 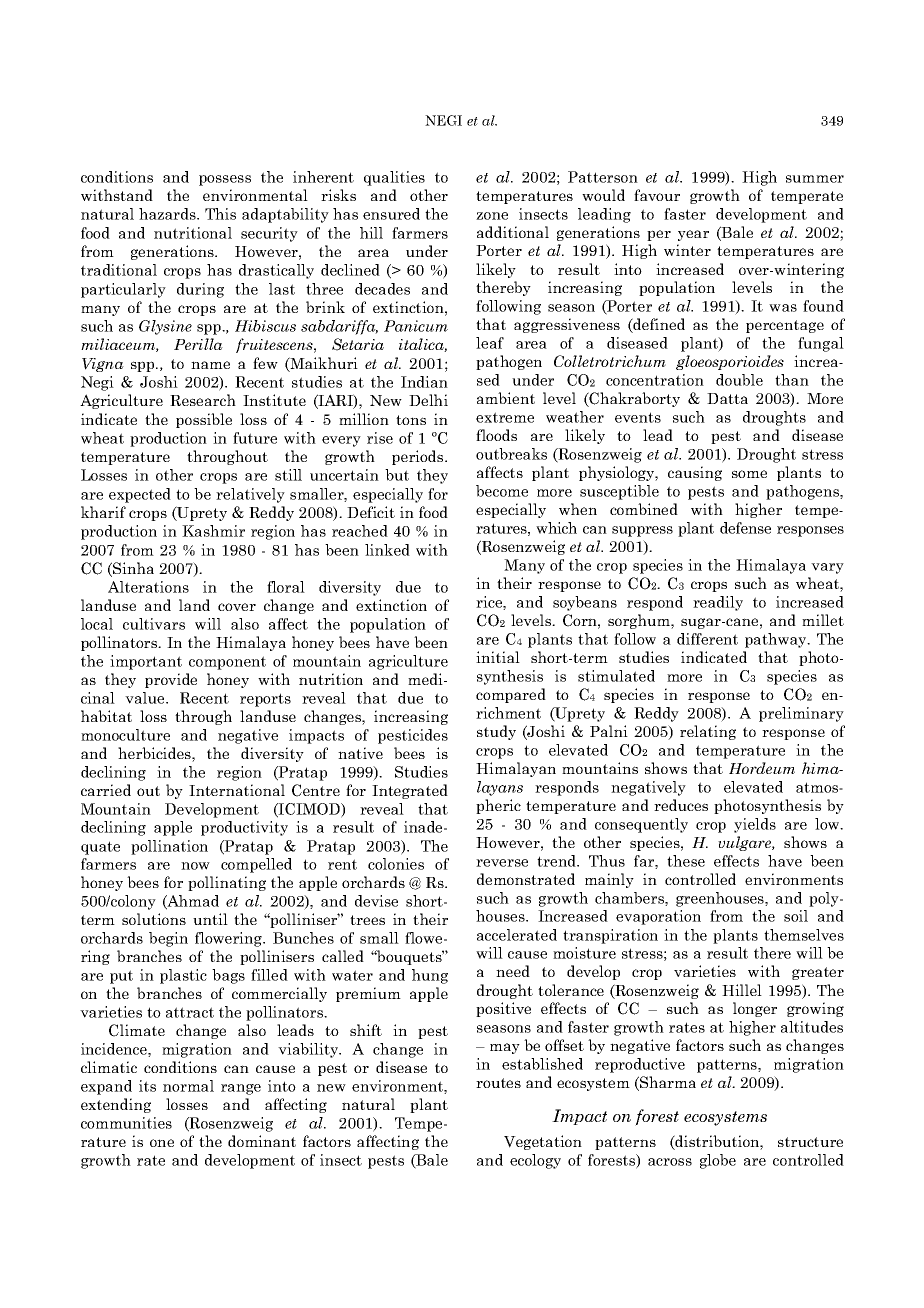 I want to click on productivity, so click(x=244, y=828).
